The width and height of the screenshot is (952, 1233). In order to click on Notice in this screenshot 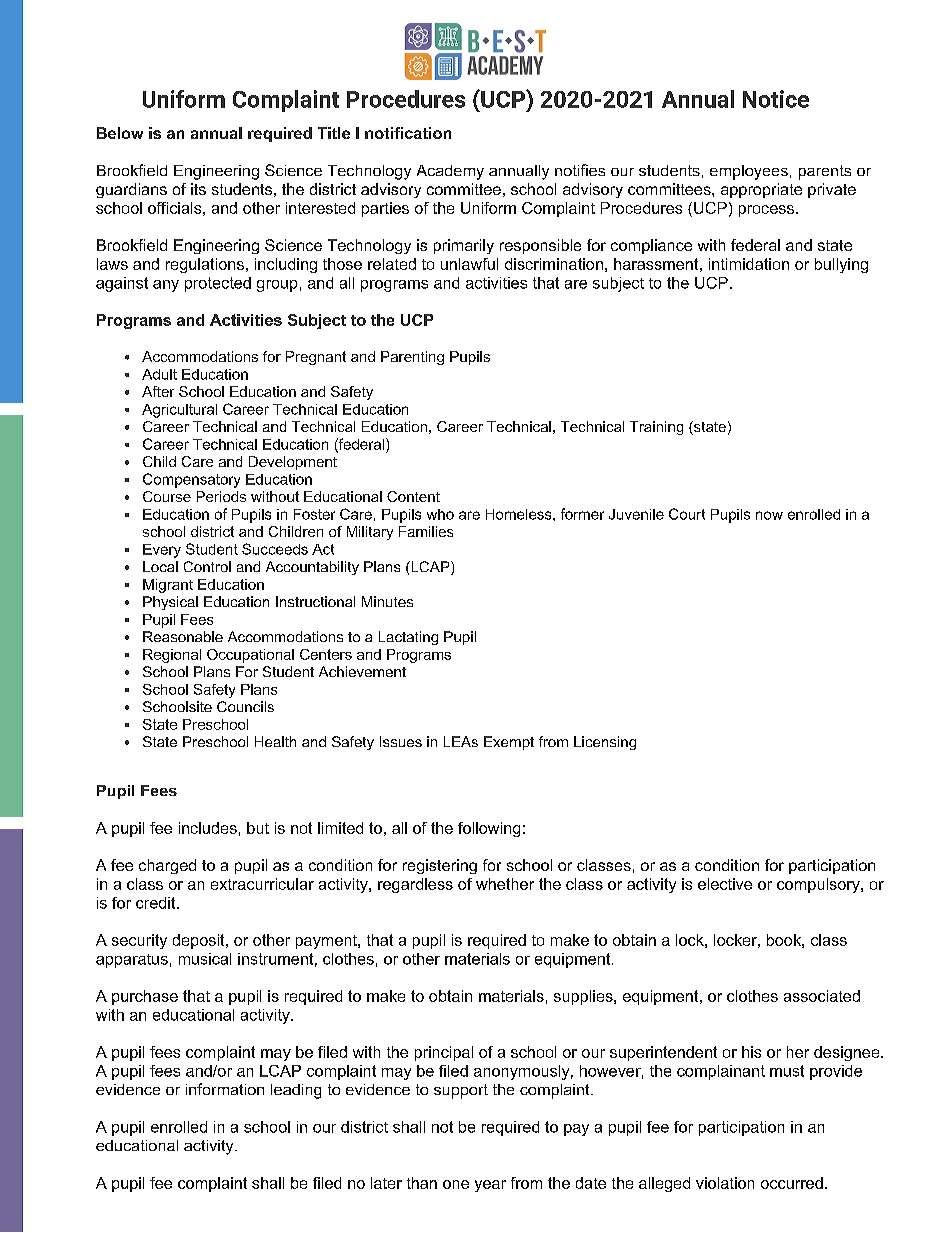, I will do `click(776, 99)`.
